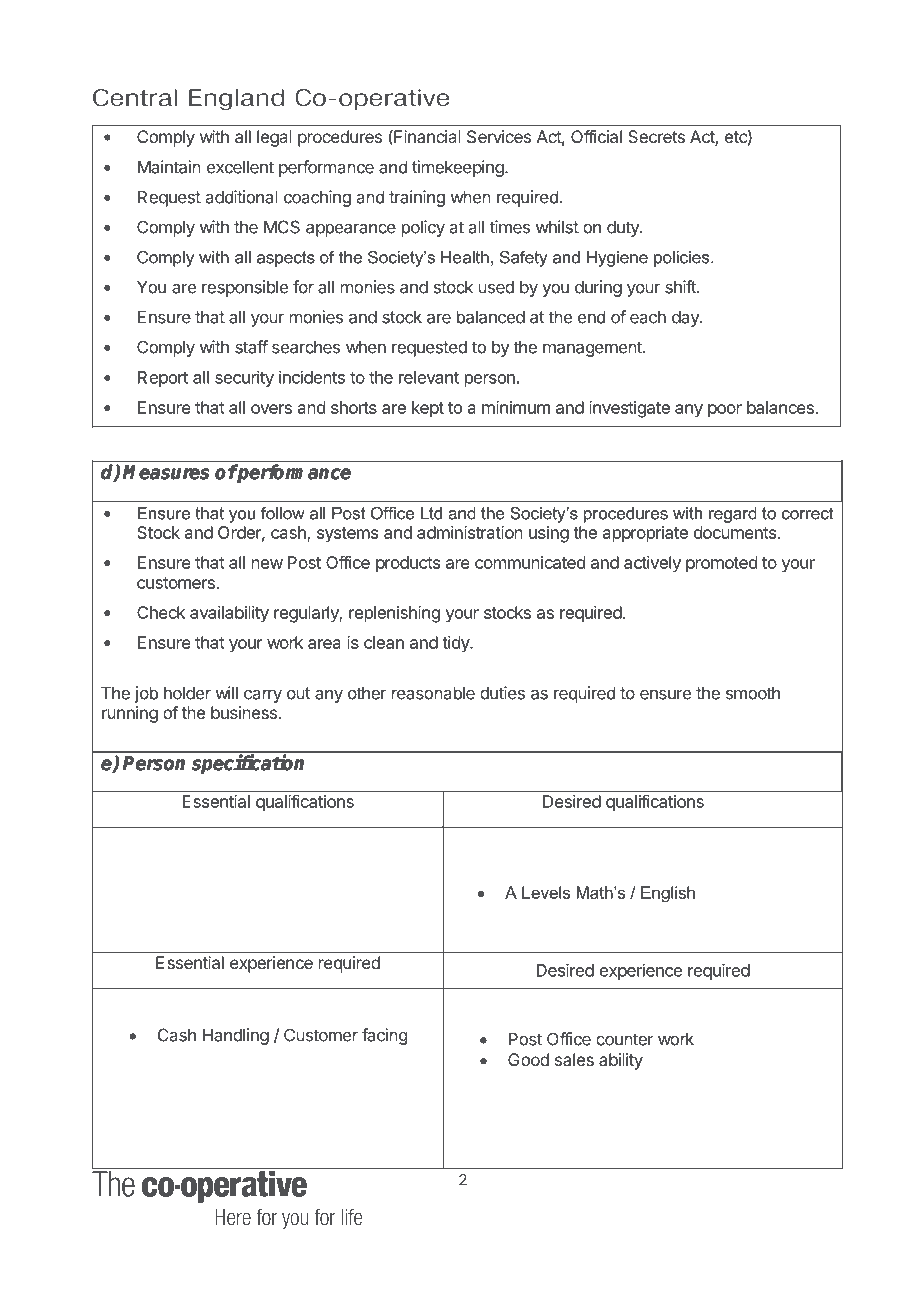 This screenshot has width=924, height=1309. What do you see at coordinates (428, 409) in the screenshot?
I see `kept` at bounding box center [428, 409].
